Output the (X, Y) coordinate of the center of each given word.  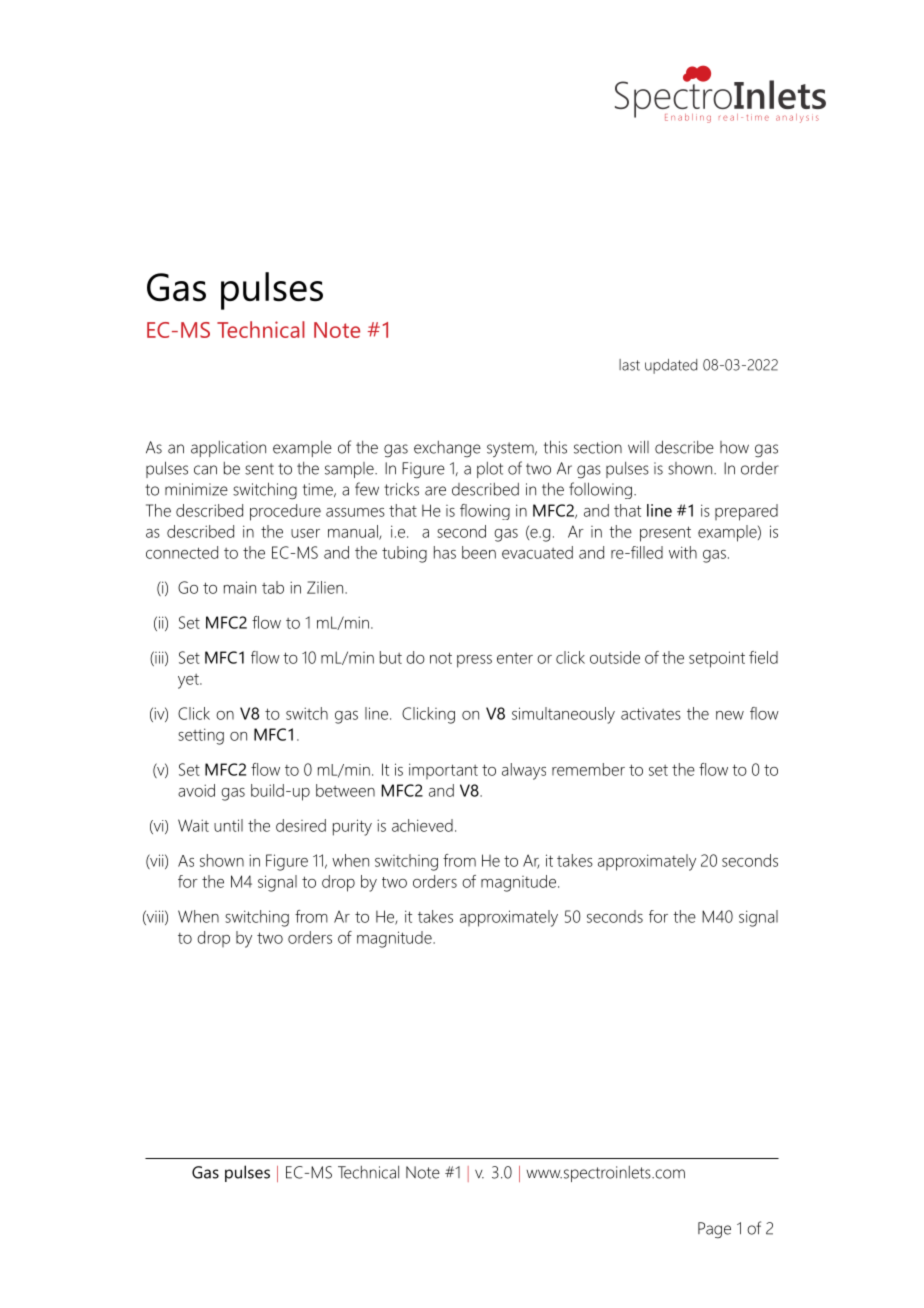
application (228, 449)
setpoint (717, 659)
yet (189, 681)
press (474, 661)
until (228, 825)
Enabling (688, 118)
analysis (797, 118)
